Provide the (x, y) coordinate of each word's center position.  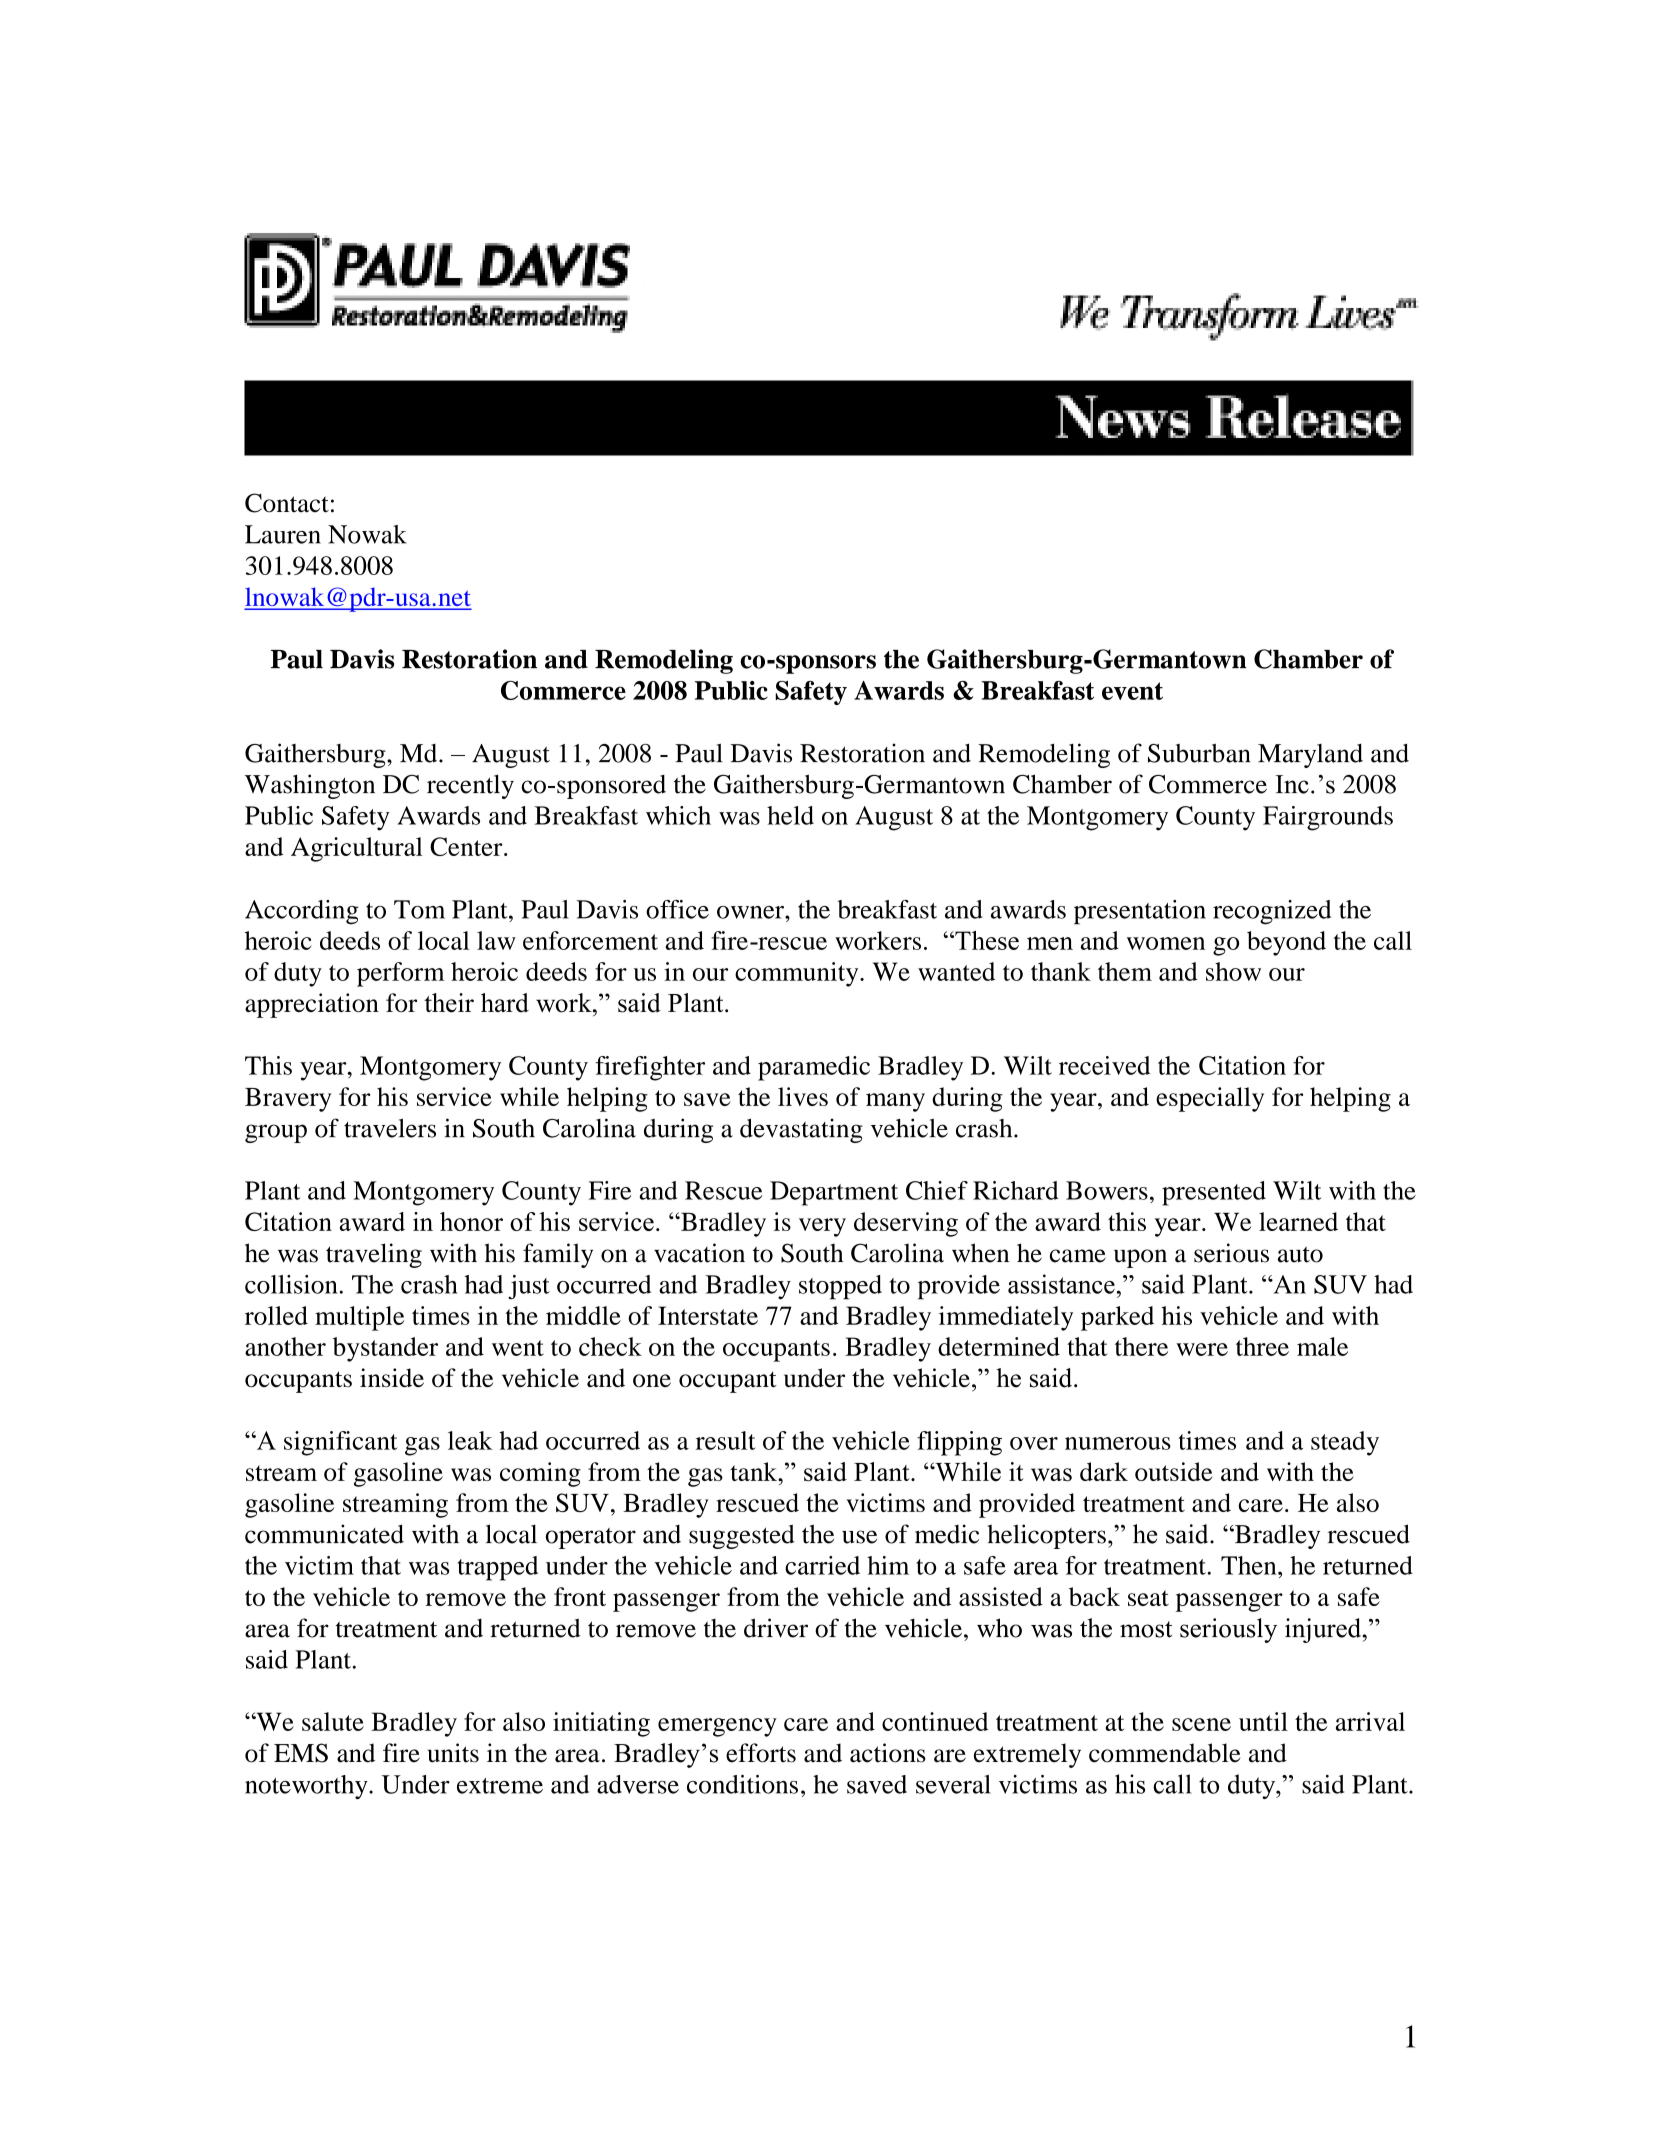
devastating (801, 1130)
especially (1210, 1099)
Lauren (283, 534)
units (453, 1753)
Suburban (1199, 753)
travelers (390, 1128)
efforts (761, 1753)
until (1263, 1721)
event (1132, 691)
